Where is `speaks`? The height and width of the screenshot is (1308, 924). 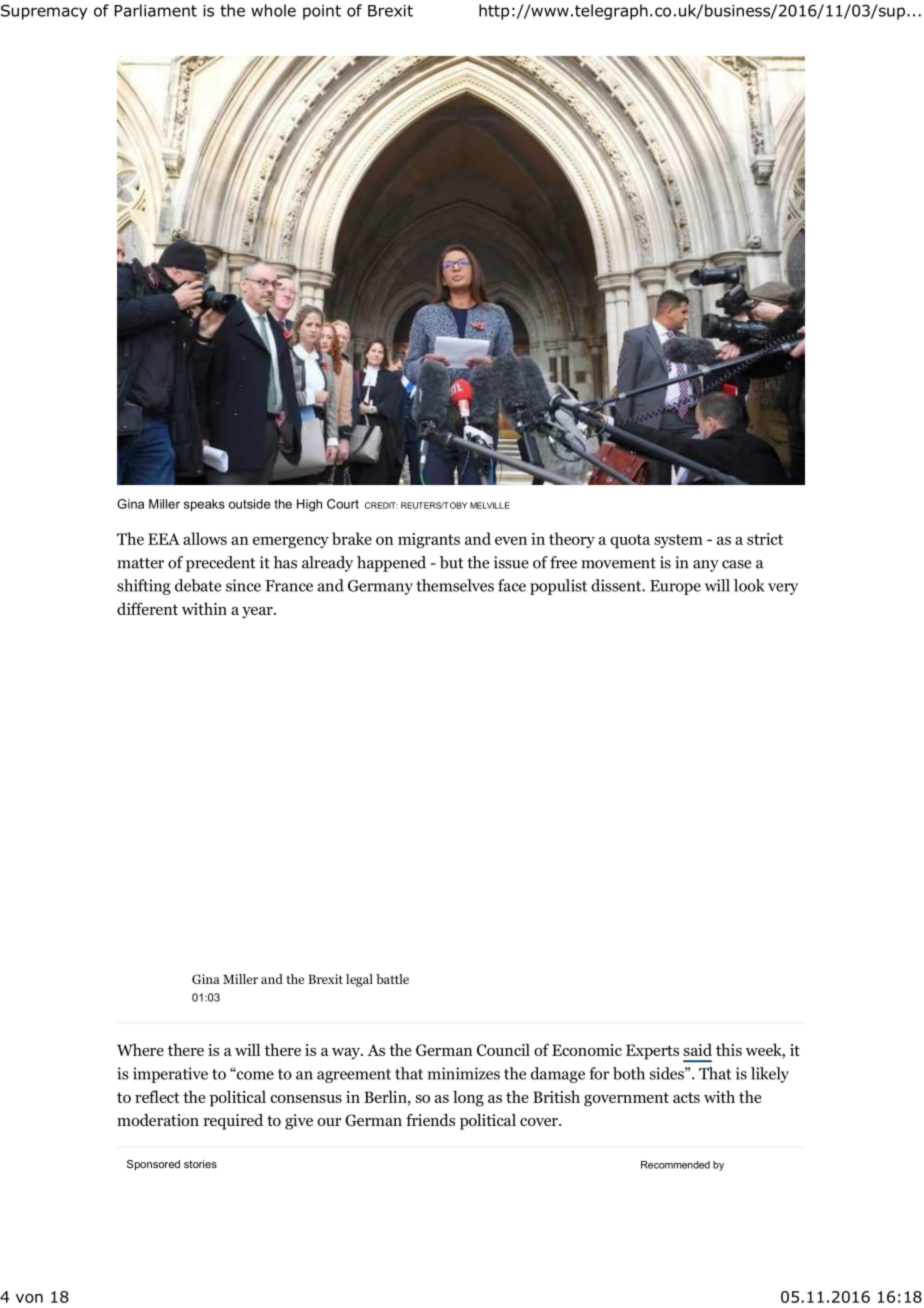
speaks is located at coordinates (204, 505).
